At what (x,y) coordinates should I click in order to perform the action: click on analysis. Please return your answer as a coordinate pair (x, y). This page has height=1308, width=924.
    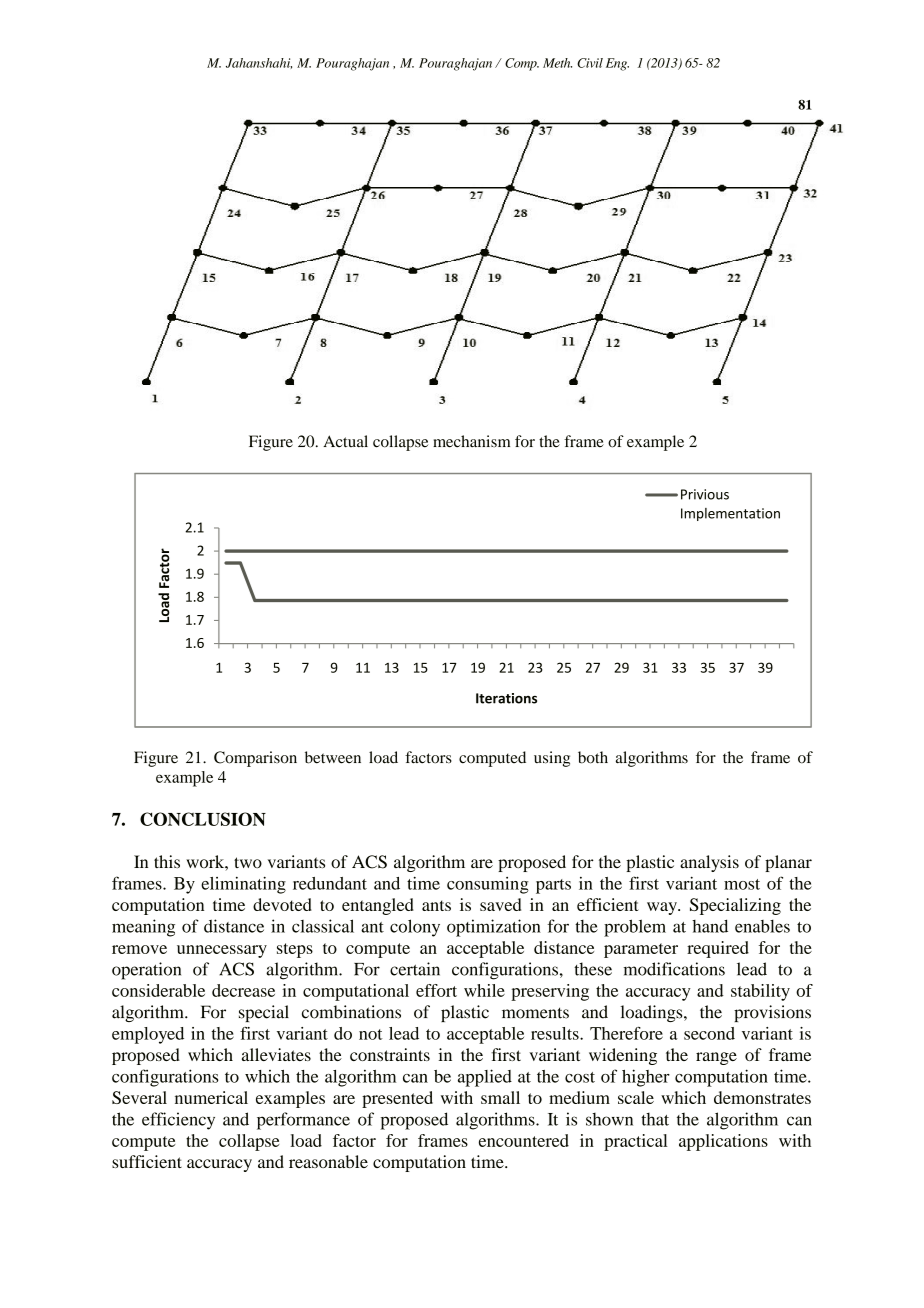
    Looking at the image, I should click on (709, 863).
